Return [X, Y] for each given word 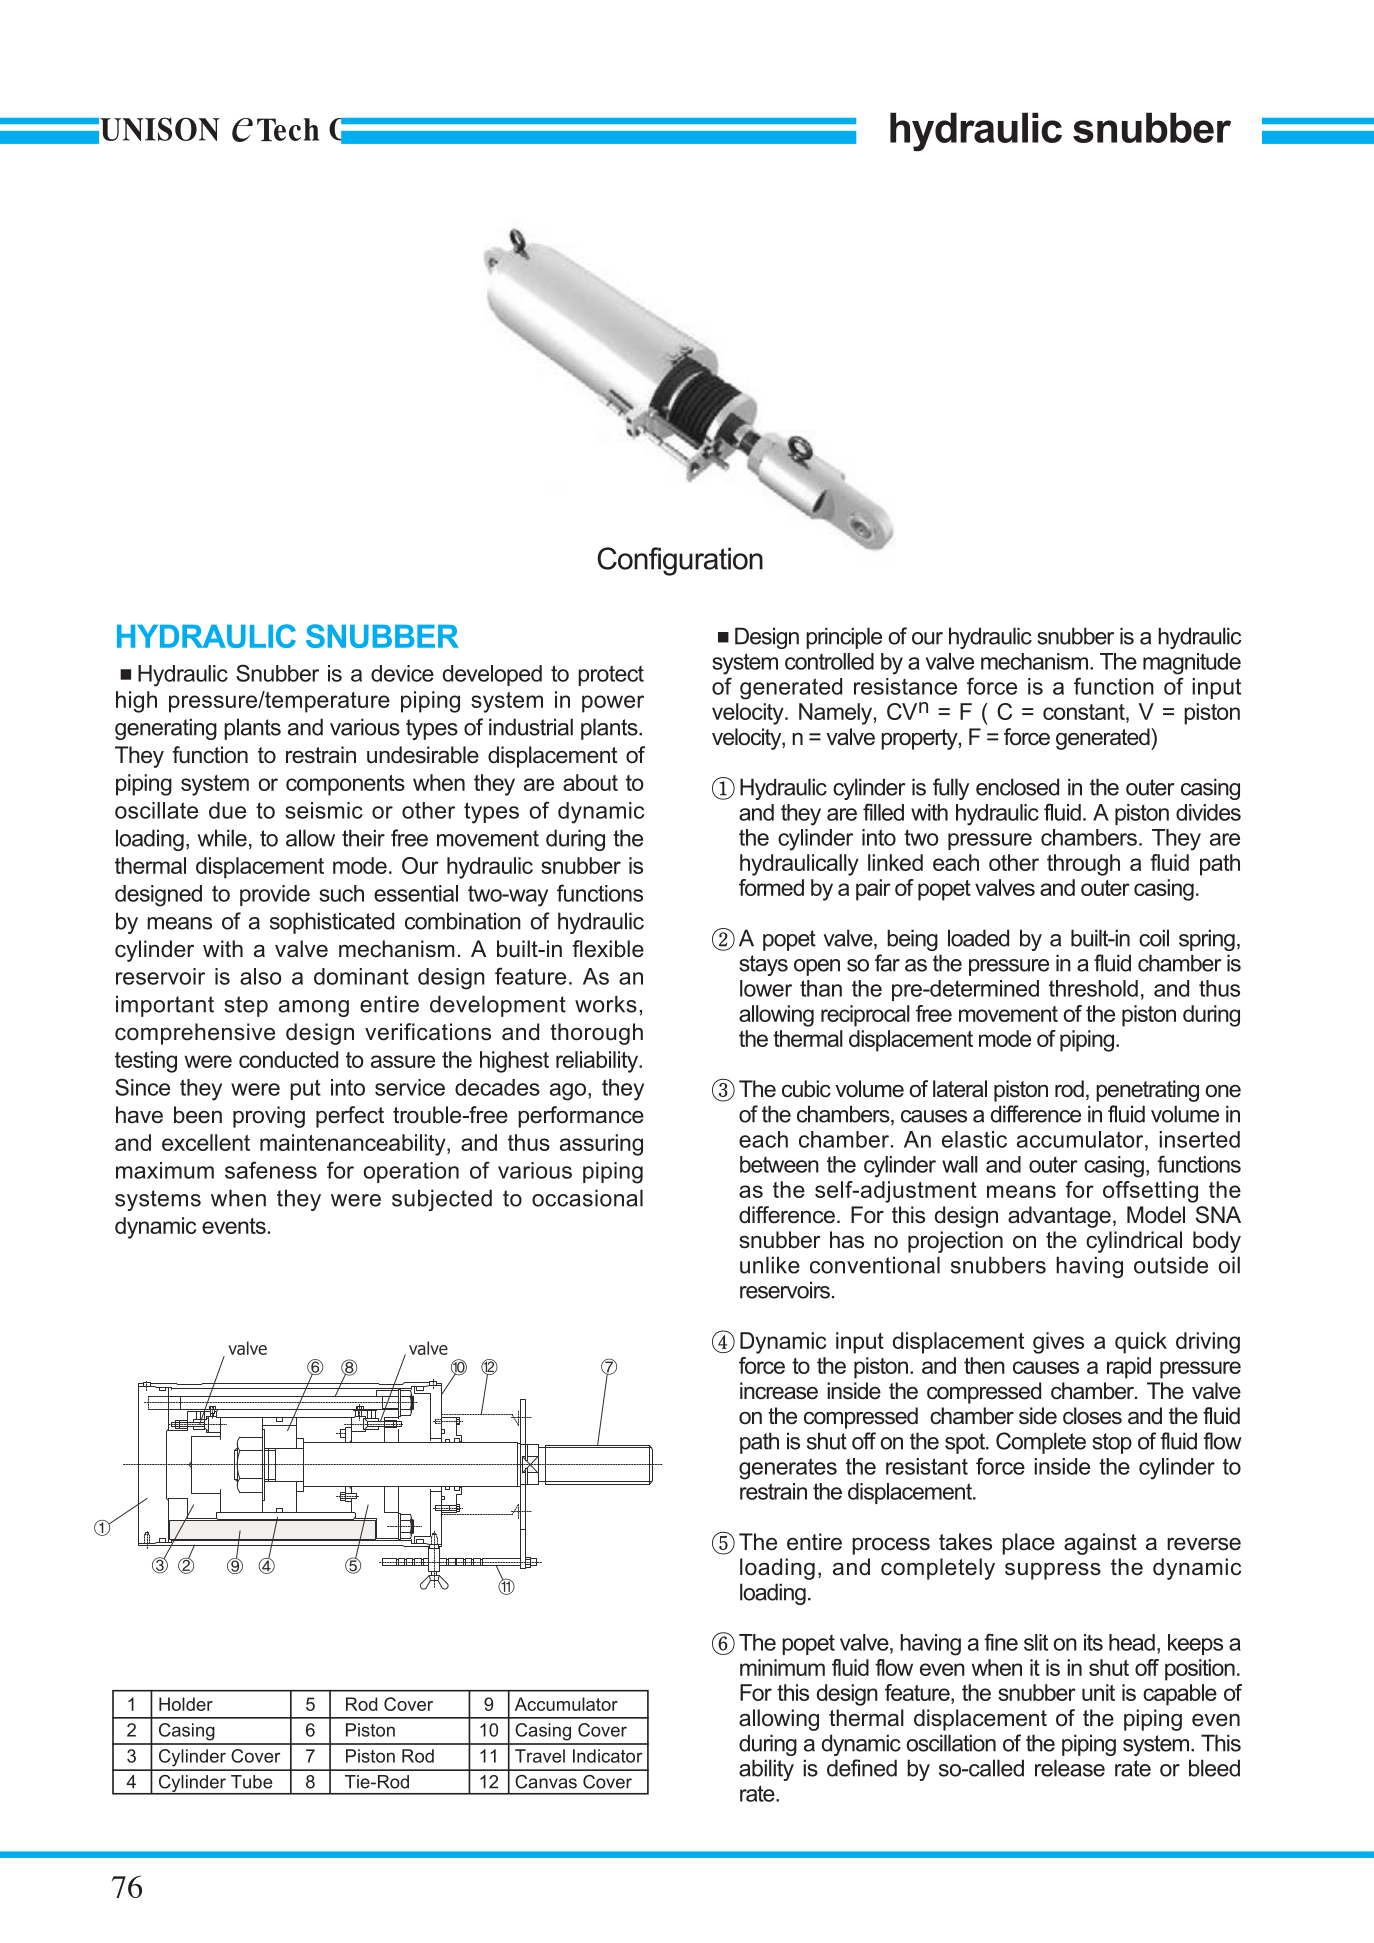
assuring [601, 1145]
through [1083, 865]
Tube [251, 1782]
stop [1112, 1443]
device [402, 673]
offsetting [1150, 1192]
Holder [186, 1704]
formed [771, 887]
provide [275, 895]
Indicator [608, 1756]
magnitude [1192, 664]
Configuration [680, 561]
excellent [206, 1142]
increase [779, 1391]
